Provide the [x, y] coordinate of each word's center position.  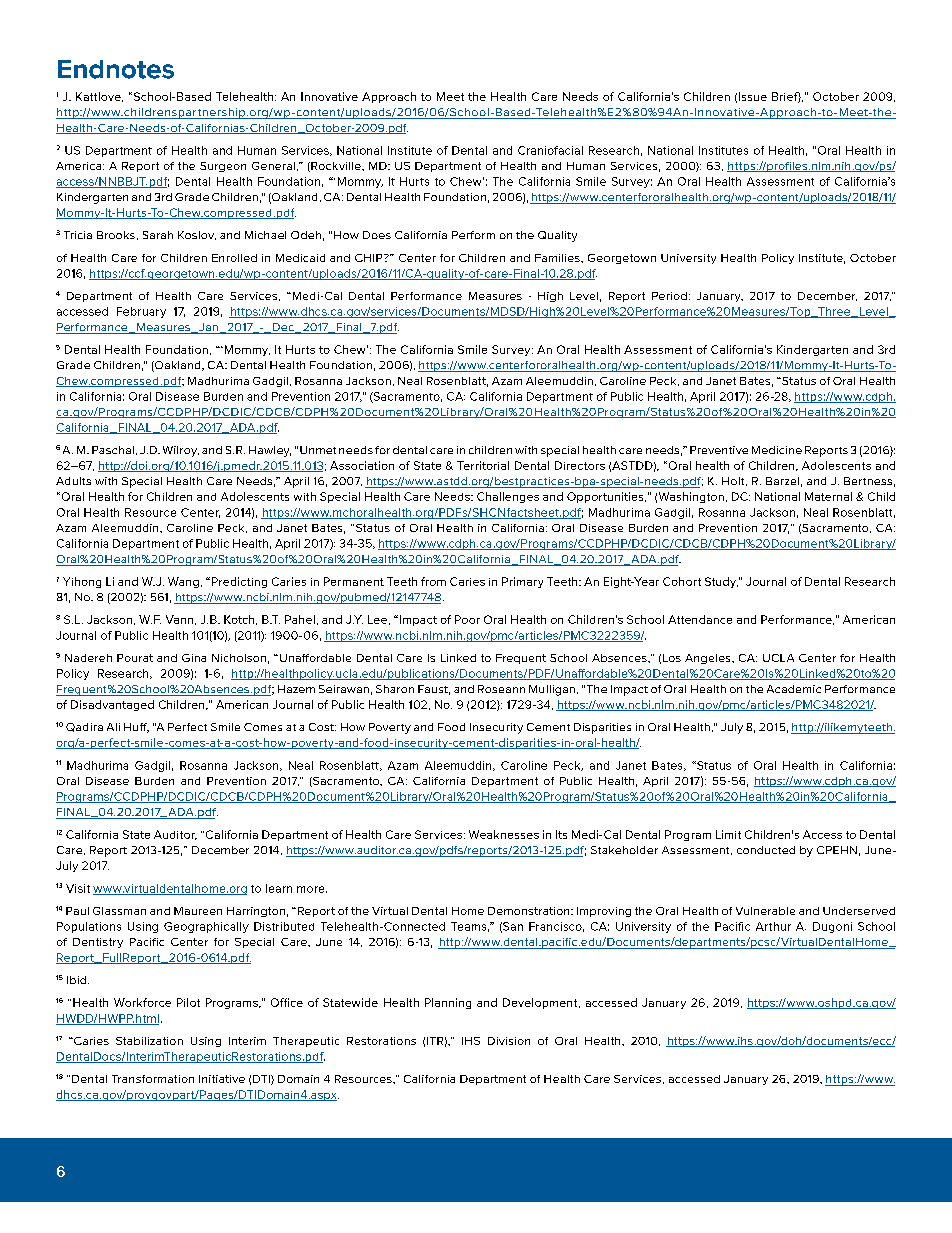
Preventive [719, 450]
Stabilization [149, 1041]
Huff [136, 728]
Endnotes [116, 69]
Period [669, 296]
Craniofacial [550, 150]
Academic [794, 689]
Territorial [483, 465]
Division [509, 1041]
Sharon [395, 689]
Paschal [113, 450]
